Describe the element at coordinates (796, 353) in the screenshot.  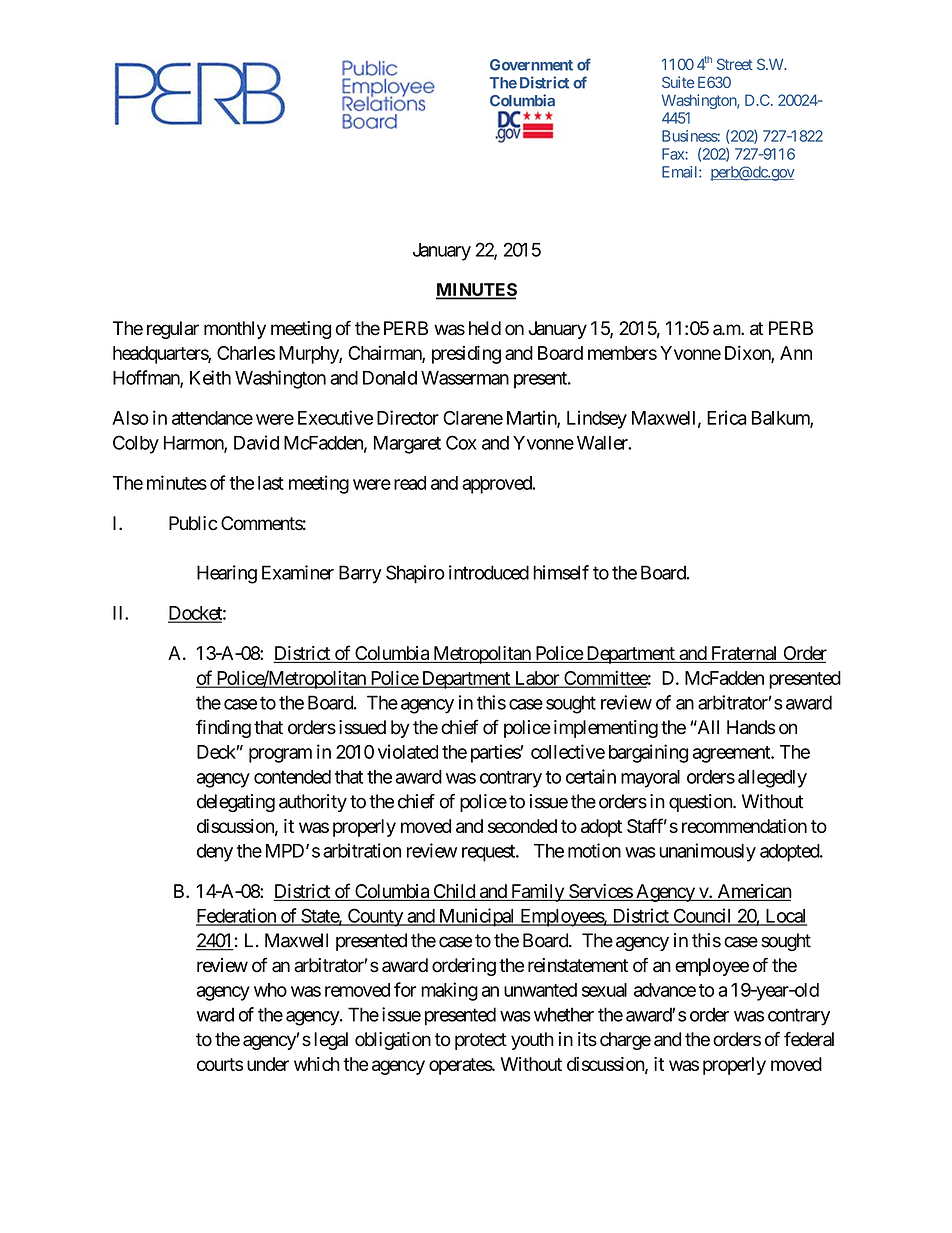
I see `Ann` at that location.
